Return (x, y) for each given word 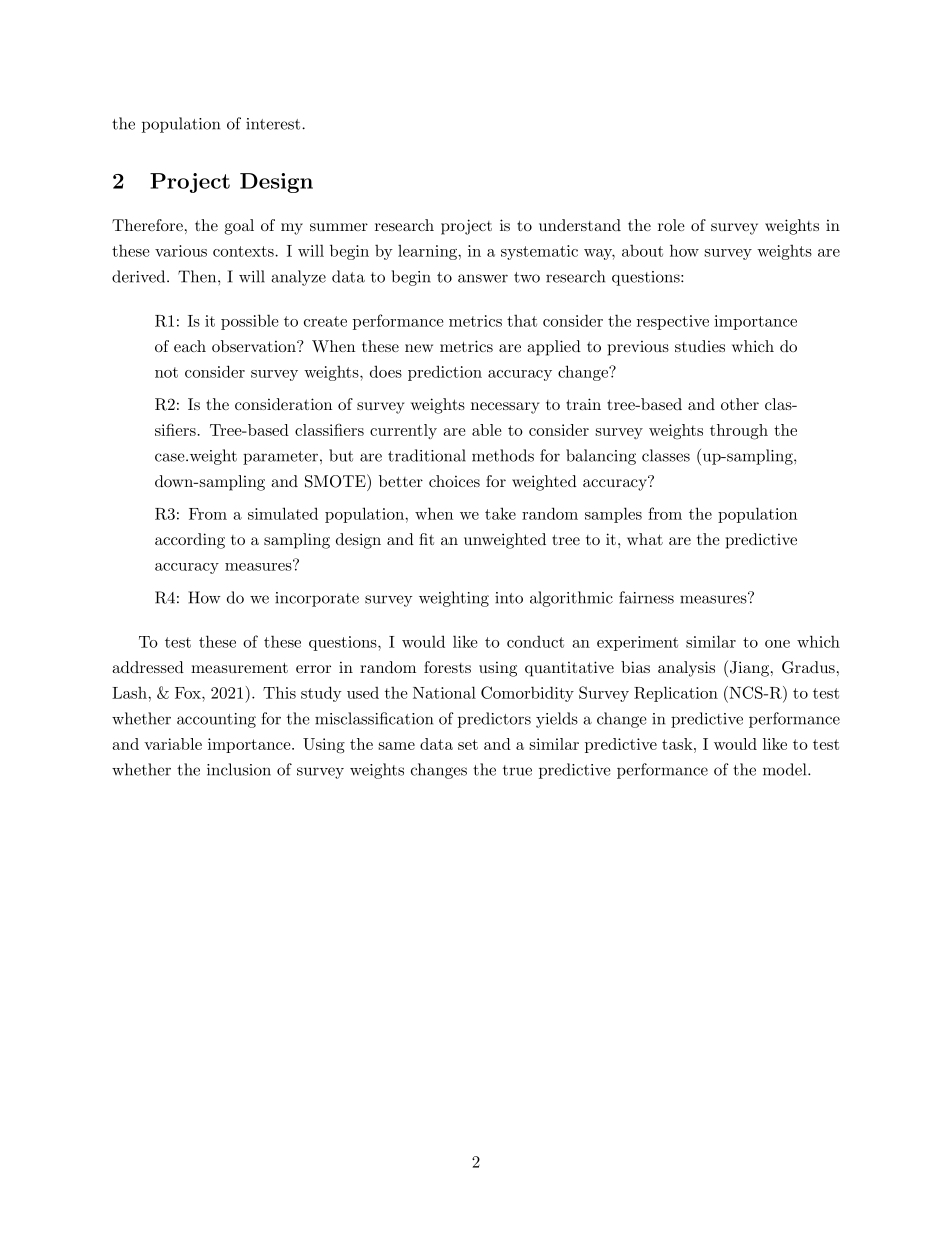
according (190, 541)
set (468, 744)
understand (580, 225)
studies (700, 346)
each (190, 346)
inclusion (239, 769)
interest (274, 124)
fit (426, 539)
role (671, 225)
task (678, 744)
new (419, 348)
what (645, 539)
